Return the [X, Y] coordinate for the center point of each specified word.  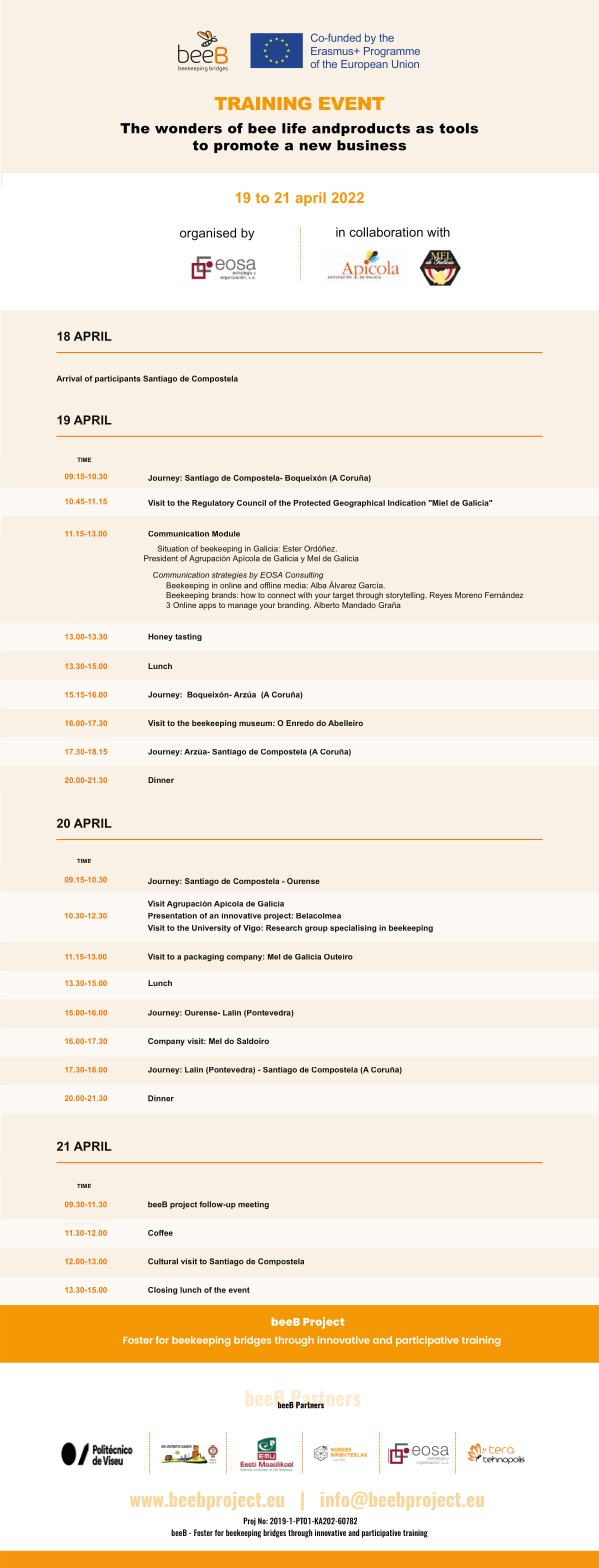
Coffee [160, 1233]
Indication [407, 503]
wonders [188, 128]
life [294, 128]
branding [294, 606]
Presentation [172, 916]
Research [284, 928]
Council [251, 503]
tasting [188, 637]
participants [118, 379]
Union [405, 64]
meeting [253, 1205]
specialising [353, 929]
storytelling [406, 596]
